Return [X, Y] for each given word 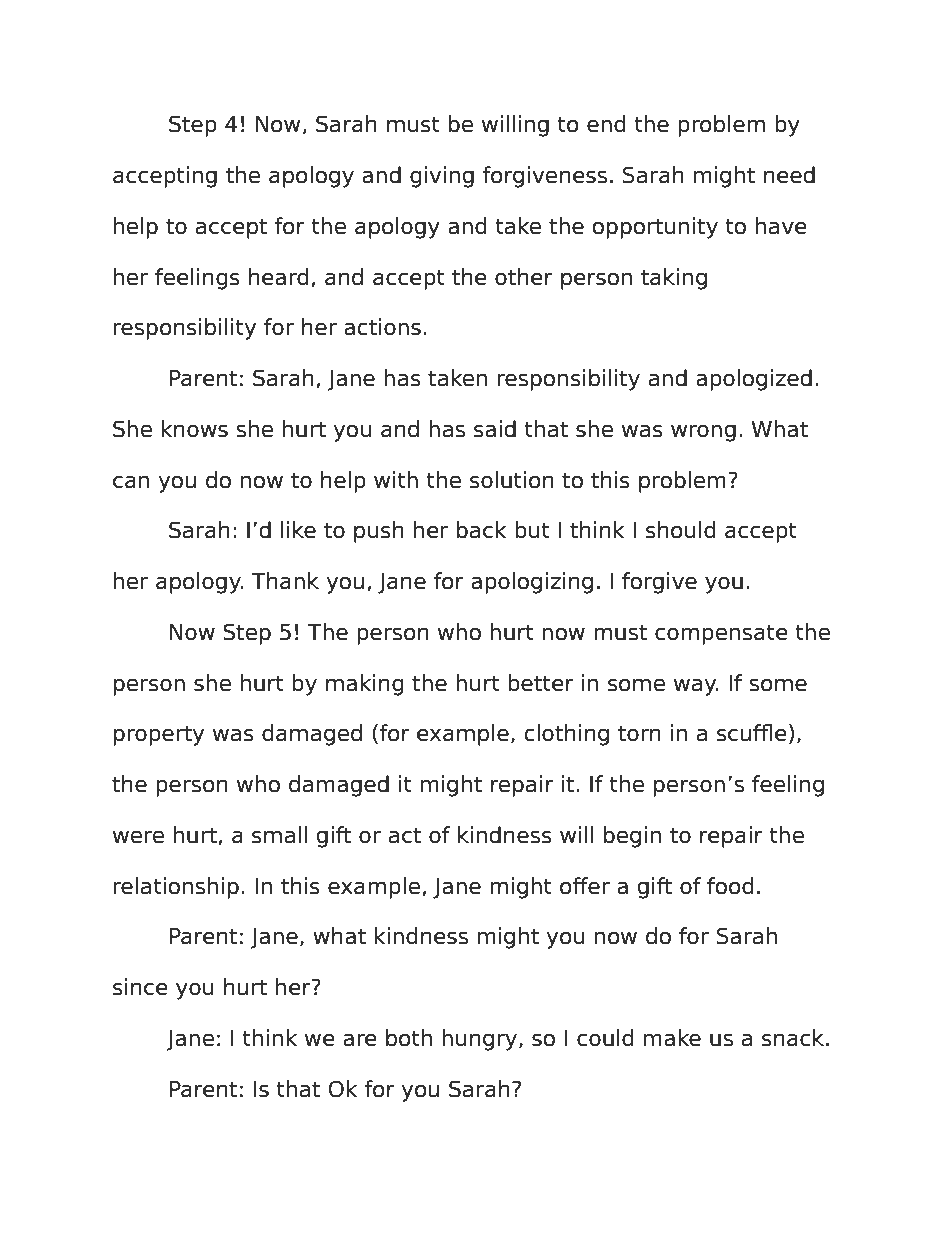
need [789, 175]
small [279, 835]
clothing [566, 735]
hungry [481, 1040]
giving [442, 177]
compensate [721, 634]
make [672, 1038]
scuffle [752, 733]
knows [195, 429]
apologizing [532, 583]
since [140, 987]
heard [279, 277]
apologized [754, 380]
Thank [285, 581]
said [495, 429]
